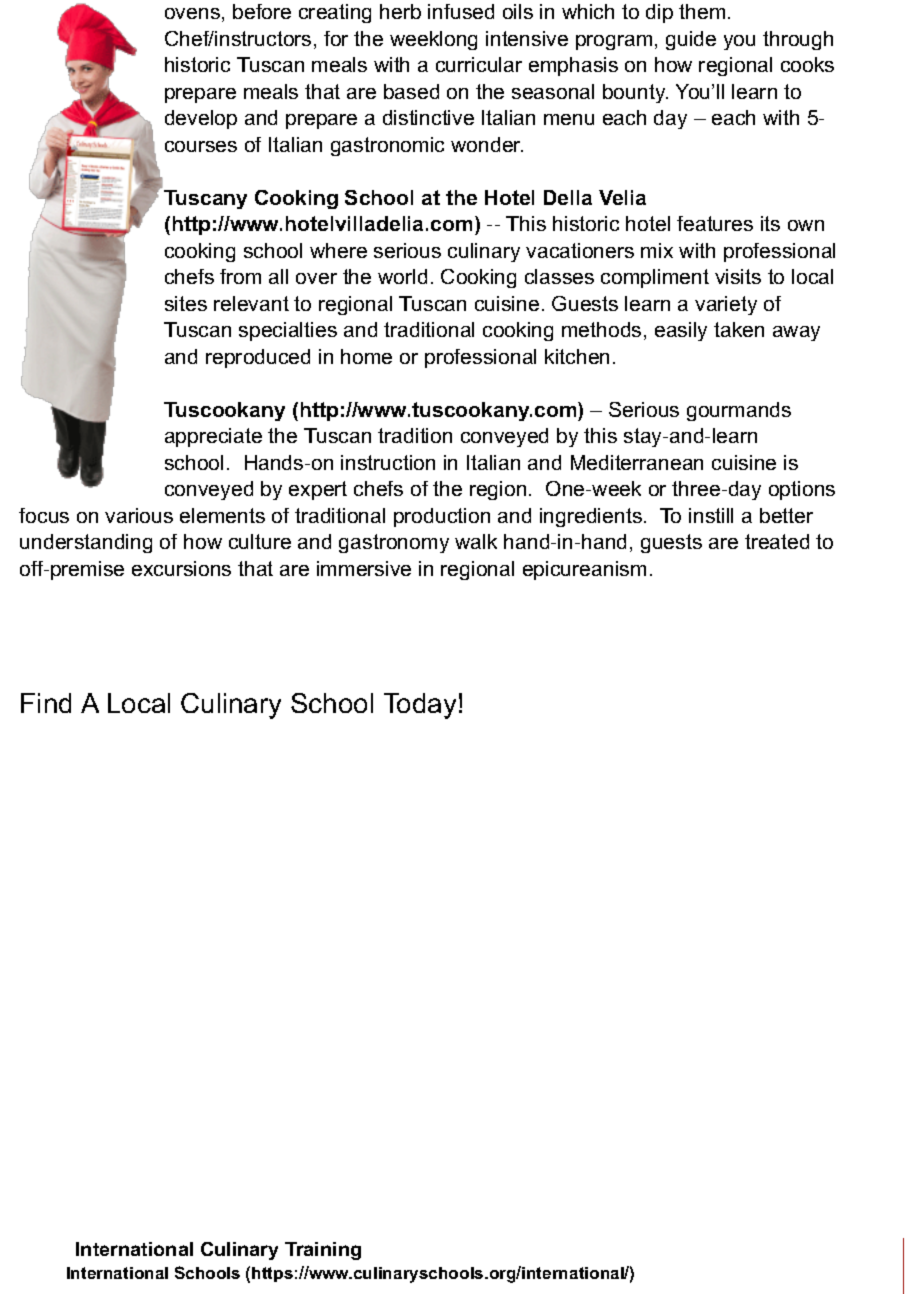 This page has height=1294, width=924. What do you see at coordinates (400, 11) in the page?
I see `herb` at bounding box center [400, 11].
